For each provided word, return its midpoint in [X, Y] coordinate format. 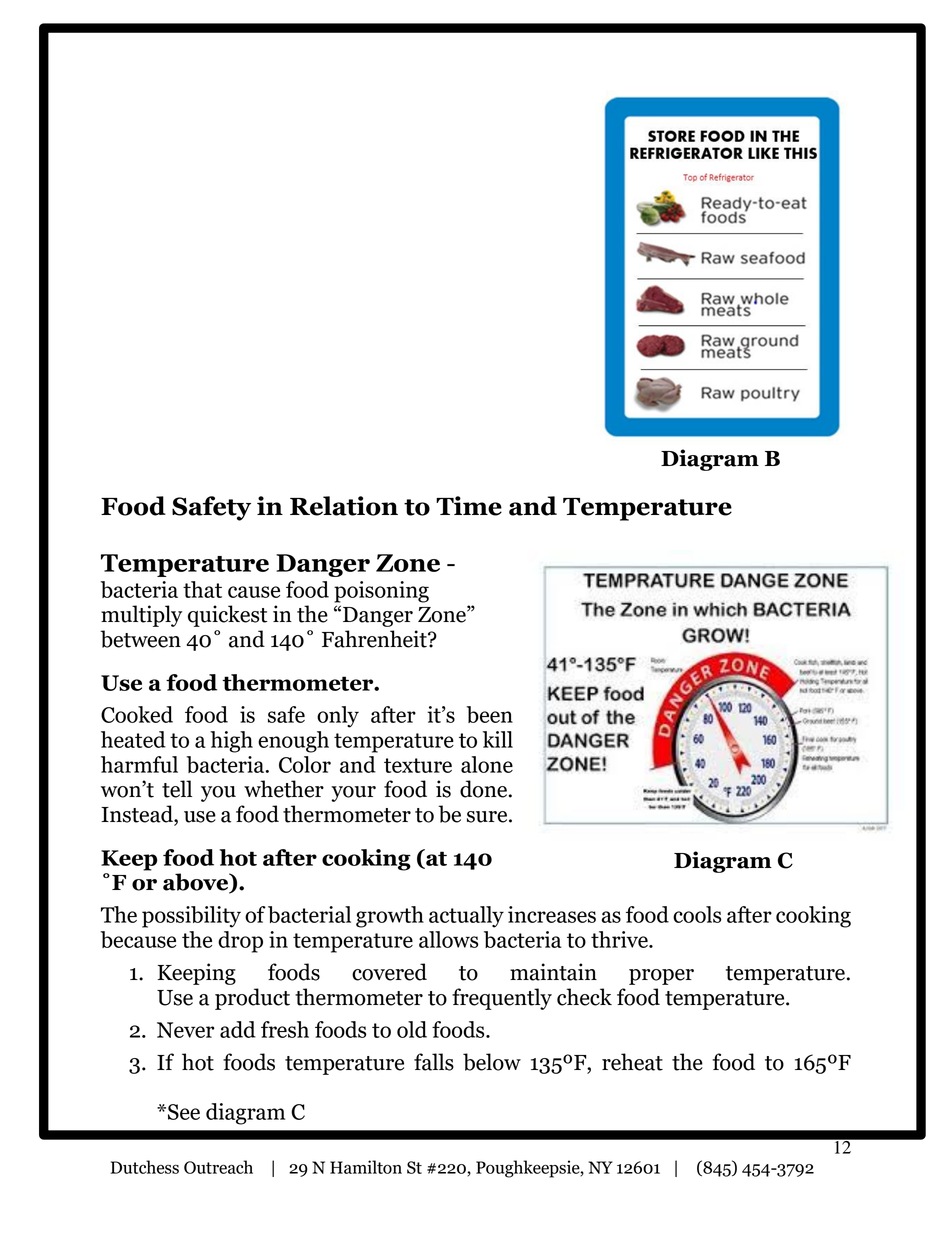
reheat [632, 1062]
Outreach [218, 1167]
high [231, 742]
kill [498, 739]
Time [469, 506]
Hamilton [366, 1167]
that [202, 589]
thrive [620, 939]
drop [240, 942]
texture [418, 765]
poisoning [381, 592]
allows [448, 939]
